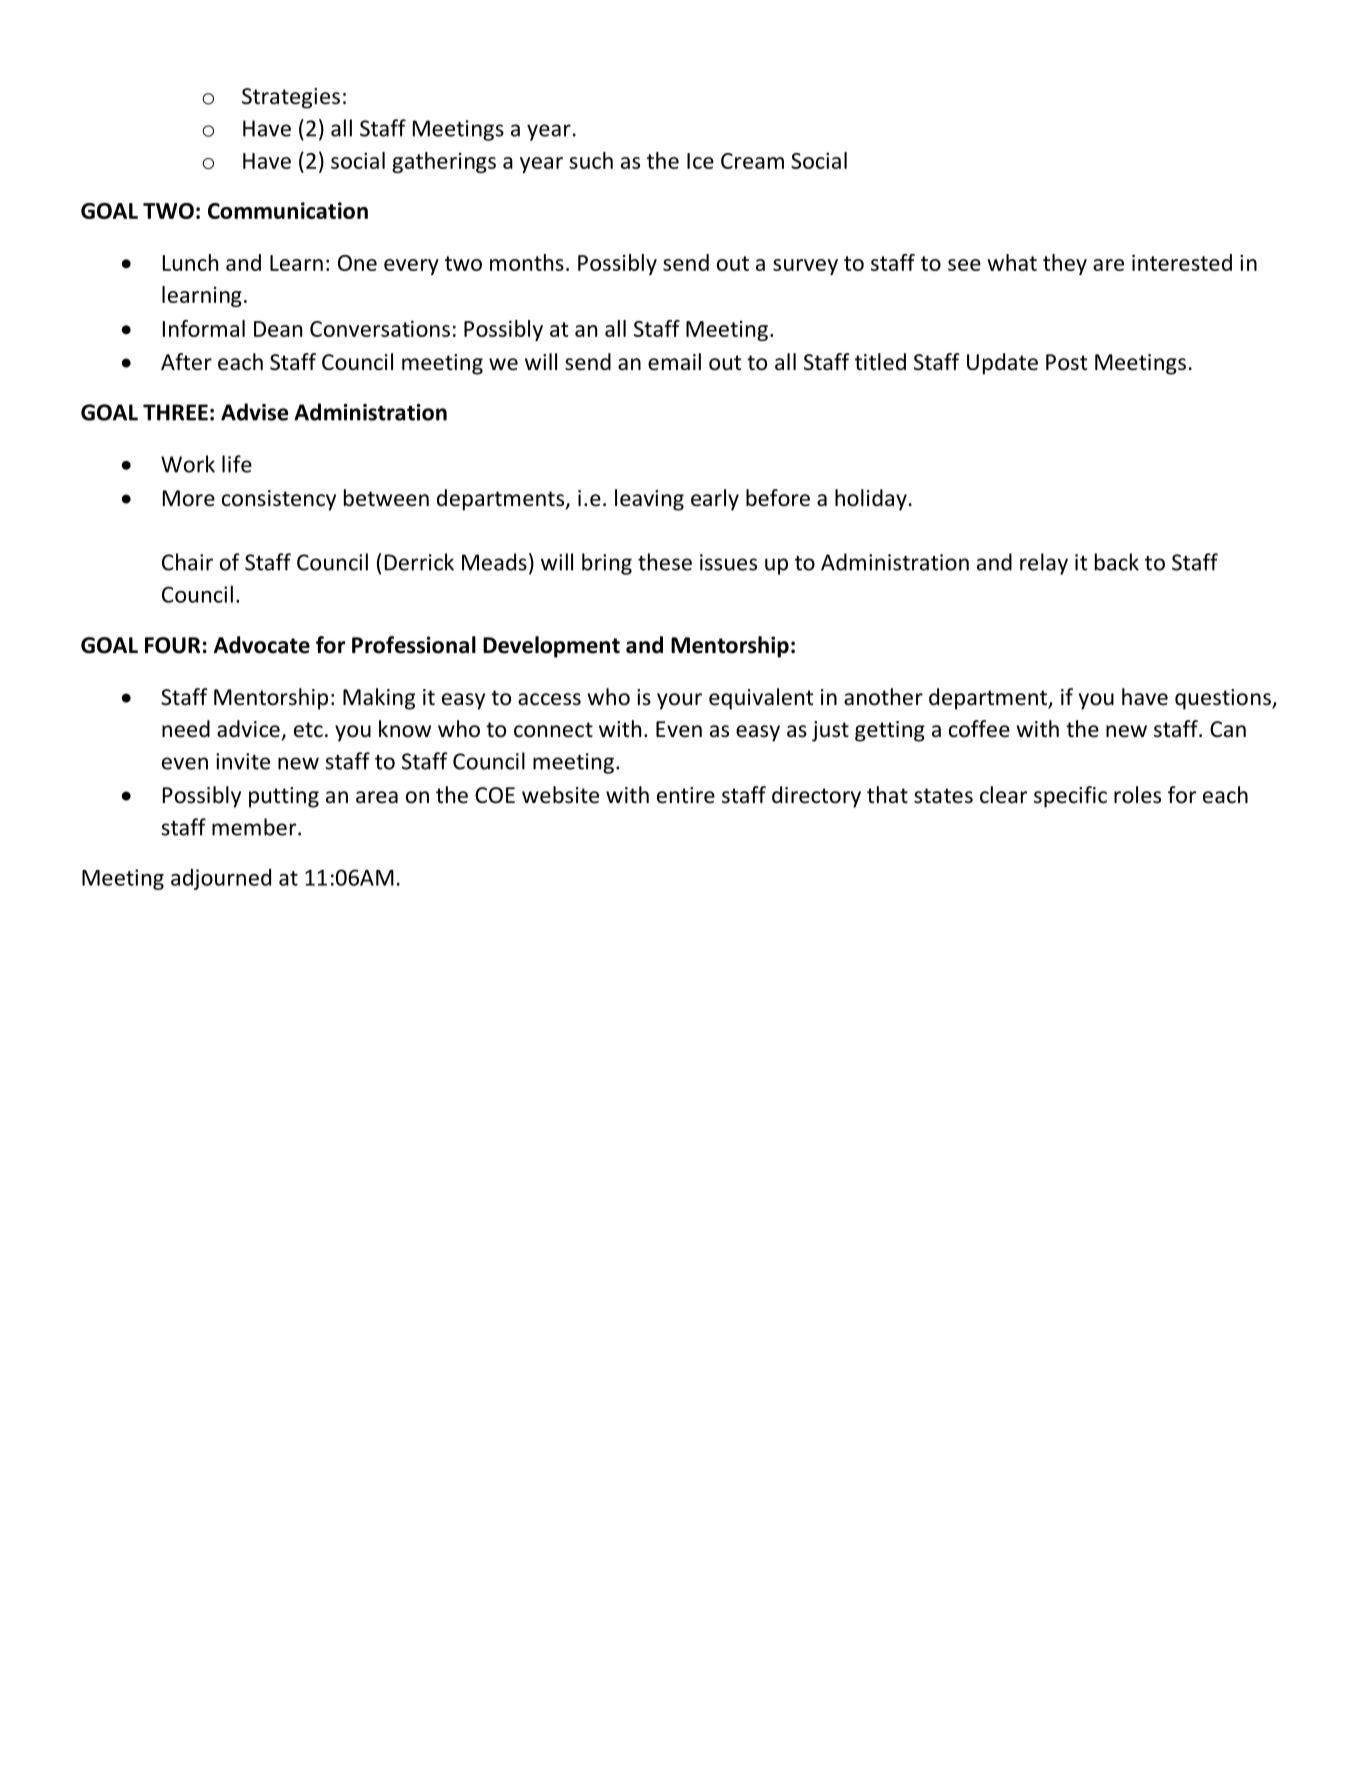  I want to click on email, so click(674, 362).
